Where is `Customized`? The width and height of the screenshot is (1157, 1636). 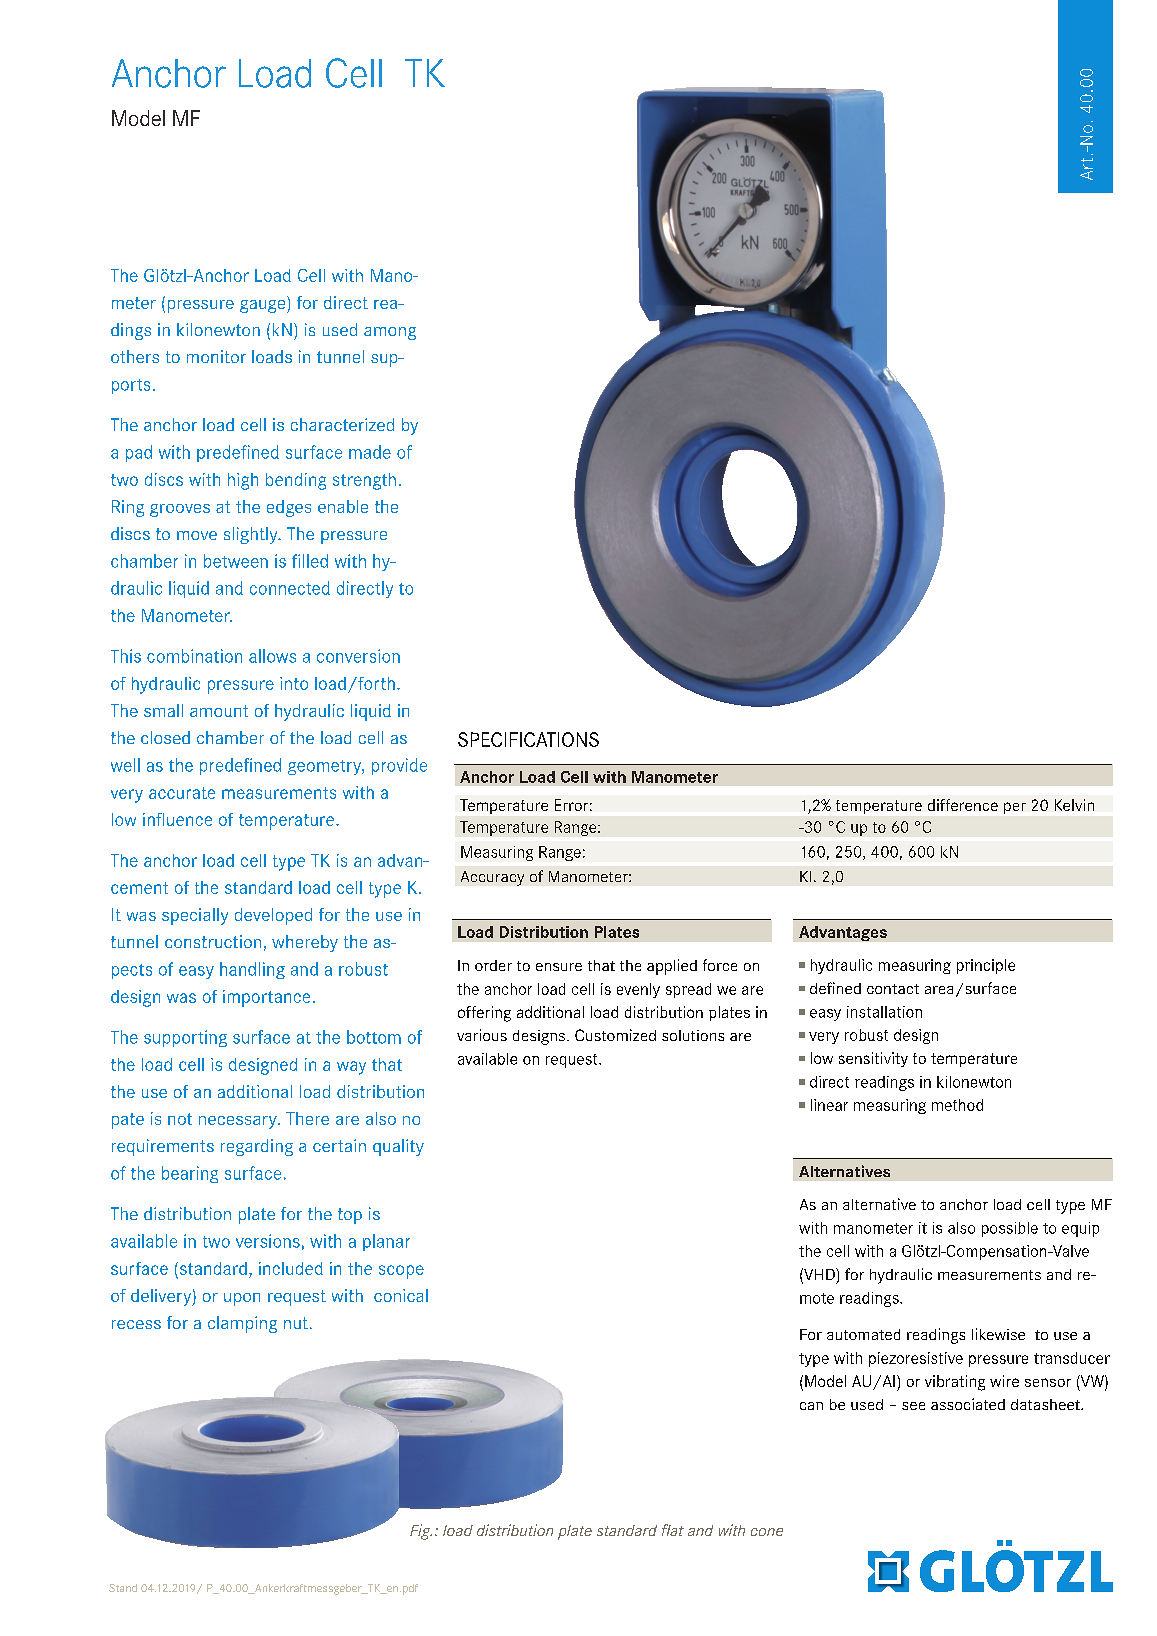
Customized is located at coordinates (615, 1035).
